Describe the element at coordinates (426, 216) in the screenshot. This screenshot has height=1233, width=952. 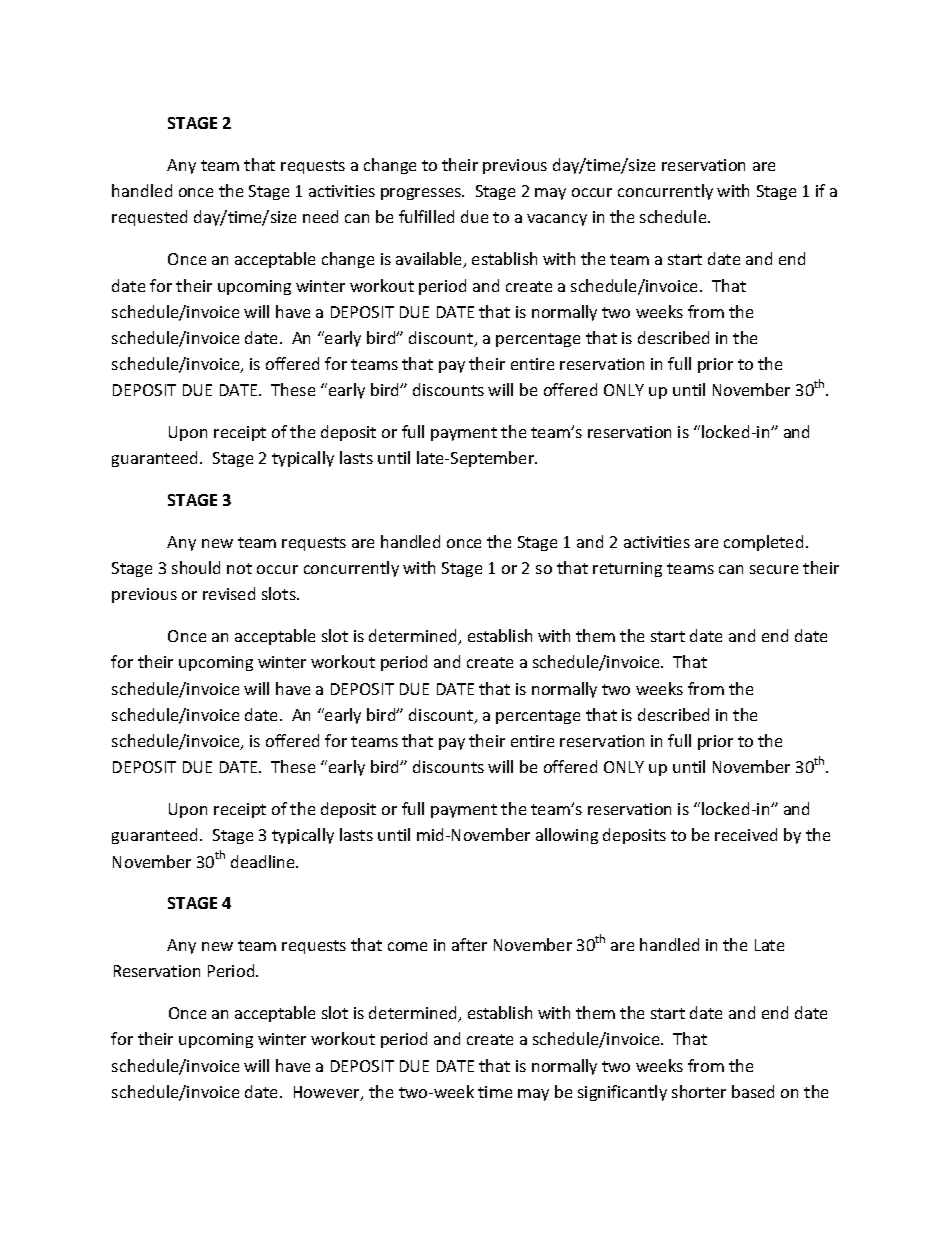
I see `fulfilled` at that location.
